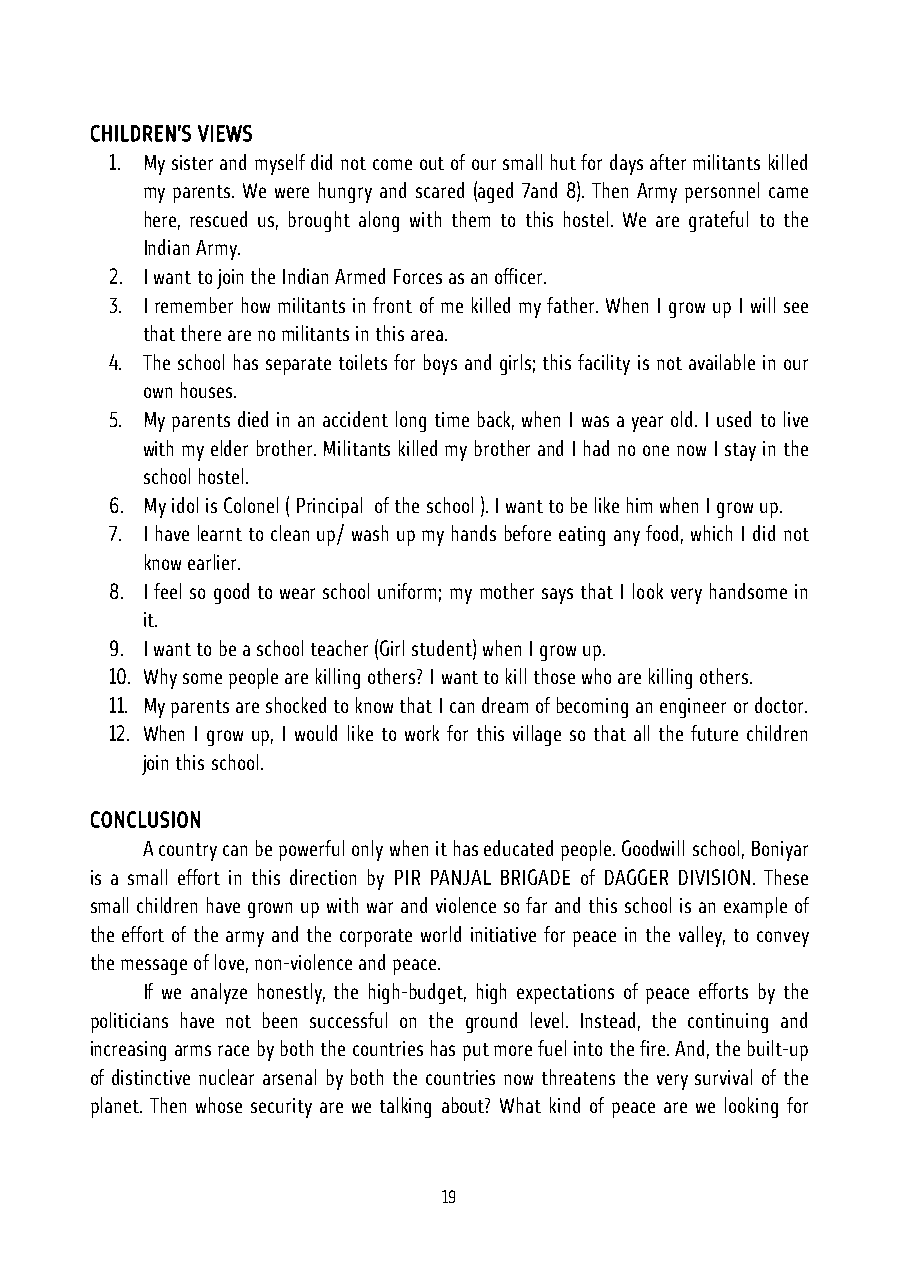  What do you see at coordinates (723, 1077) in the screenshot?
I see `survival` at bounding box center [723, 1077].
